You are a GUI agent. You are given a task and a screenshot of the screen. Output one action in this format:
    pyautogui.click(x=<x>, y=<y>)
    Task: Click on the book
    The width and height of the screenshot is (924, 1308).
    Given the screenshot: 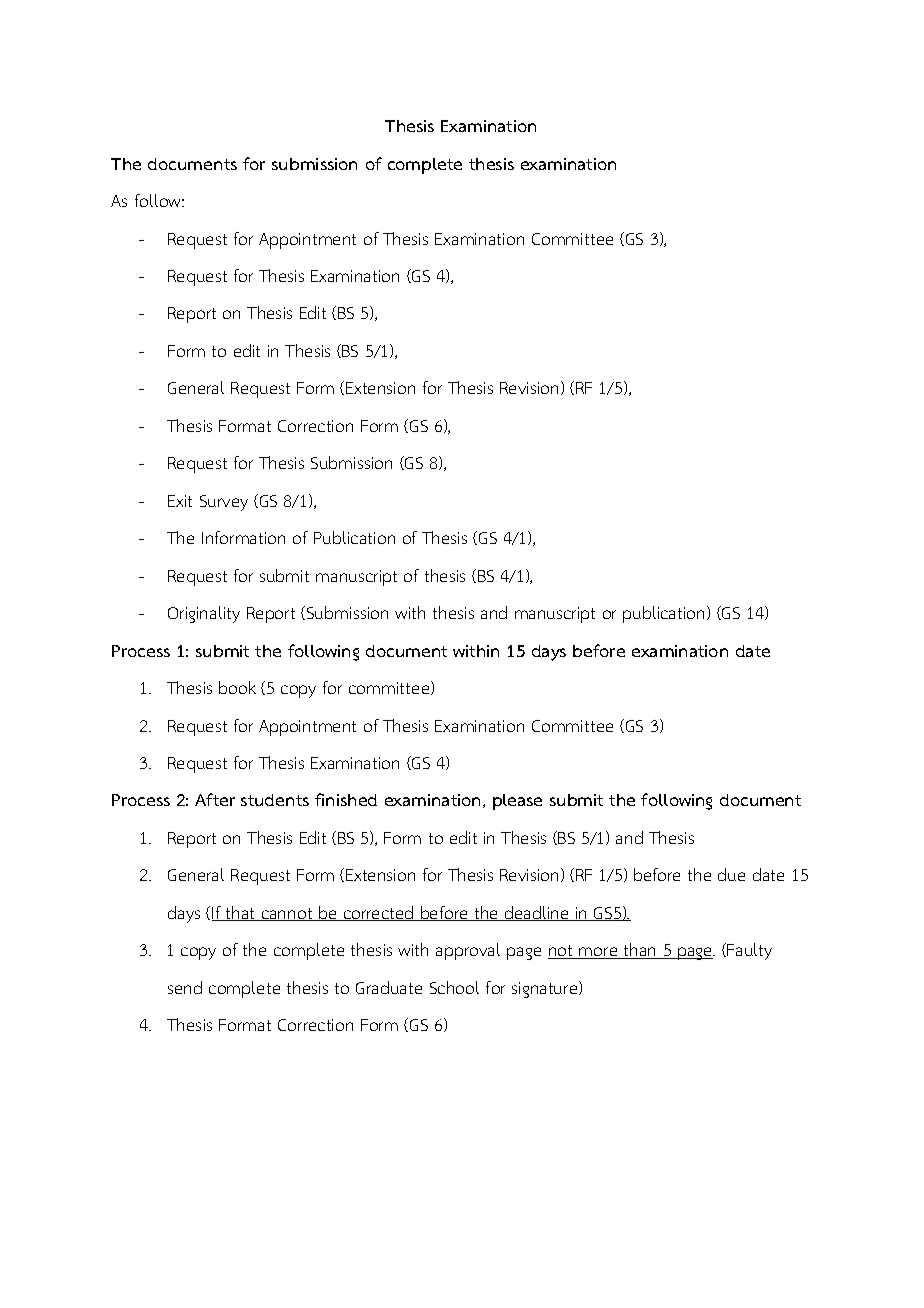 What is the action you would take?
    pyautogui.click(x=237, y=687)
